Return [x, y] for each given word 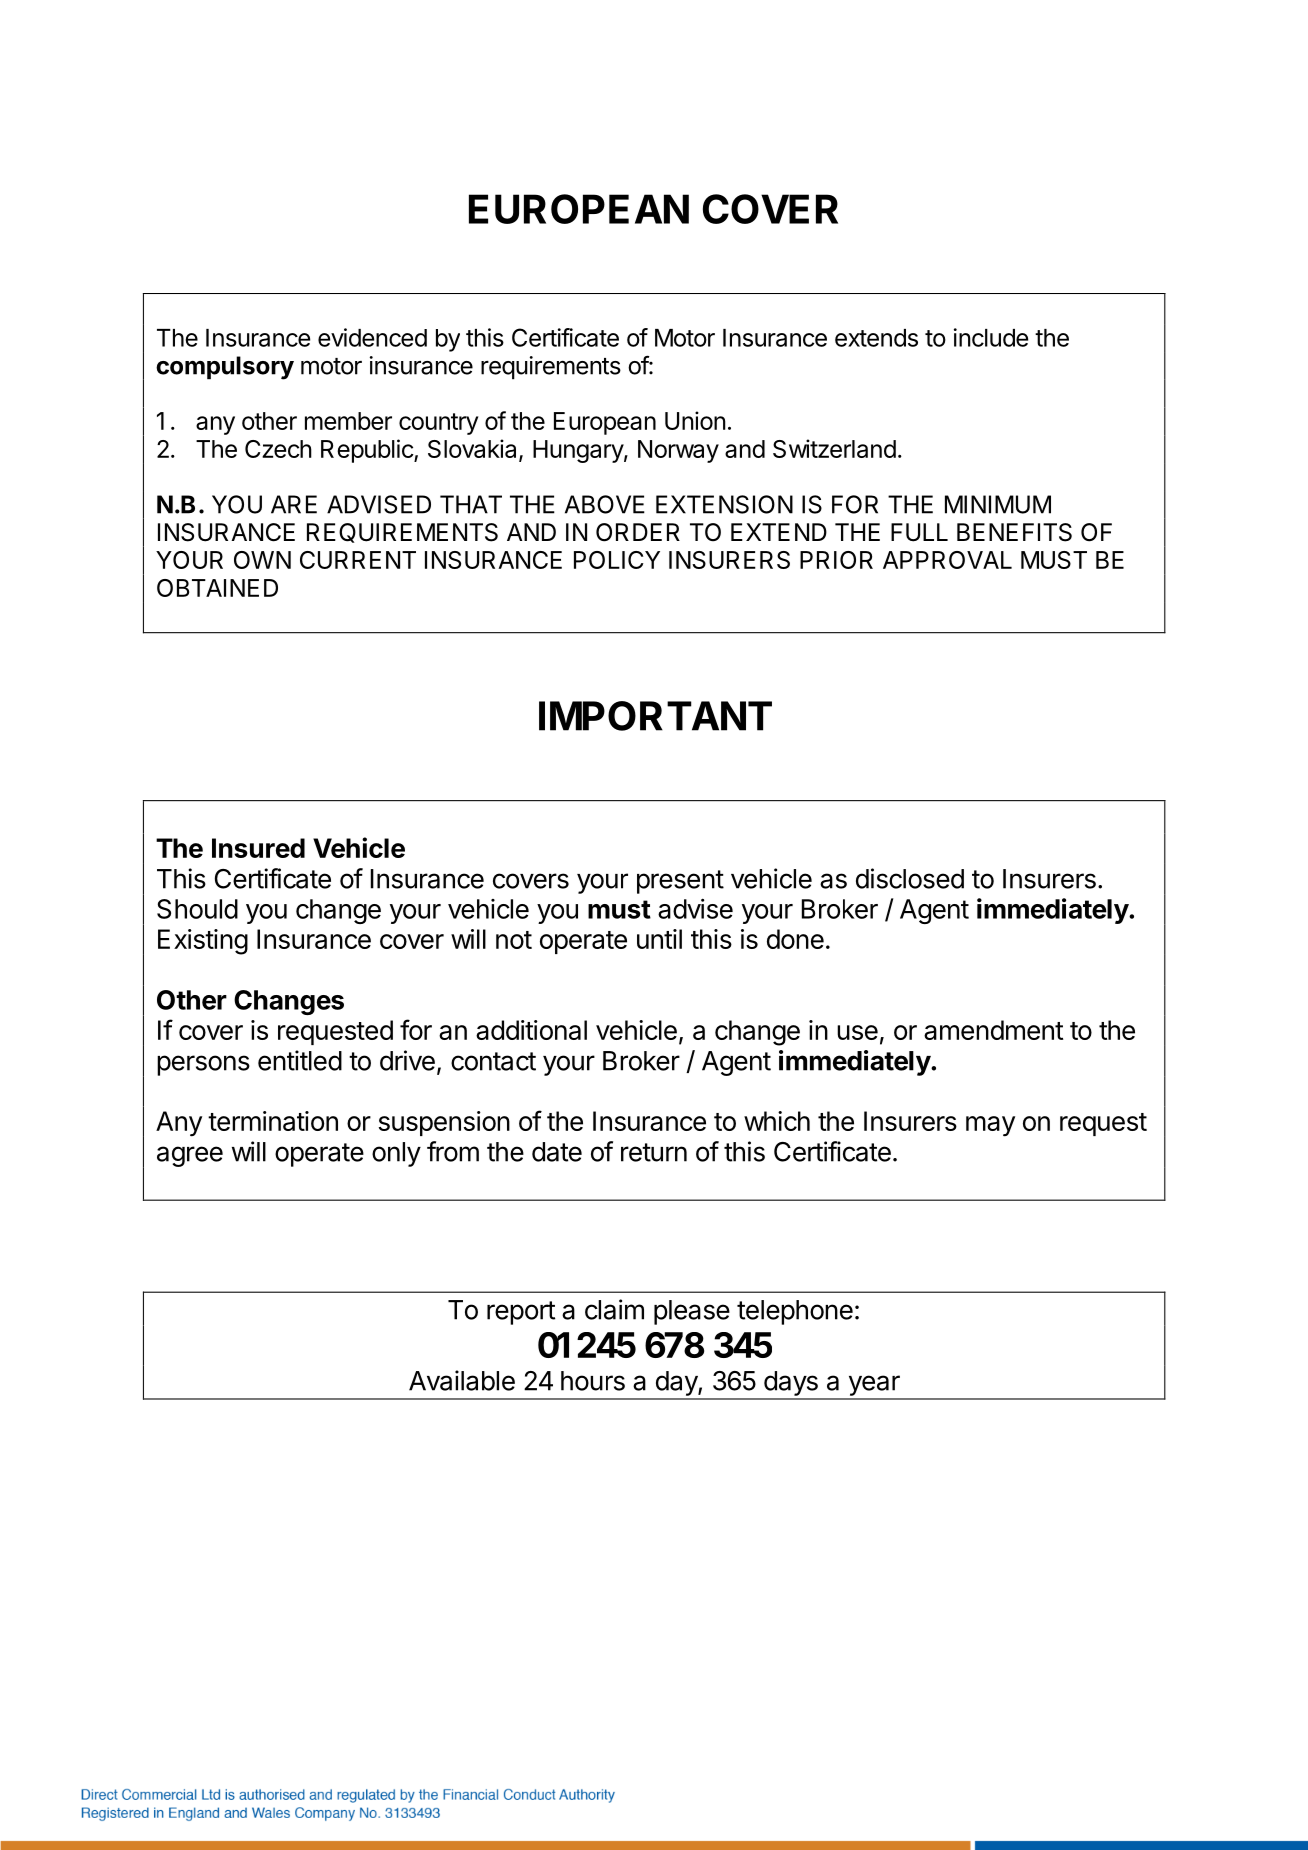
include [991, 337]
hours [593, 1381]
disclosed [910, 878]
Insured [258, 848]
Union [695, 420]
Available [462, 1380]
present [680, 882]
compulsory [225, 368]
